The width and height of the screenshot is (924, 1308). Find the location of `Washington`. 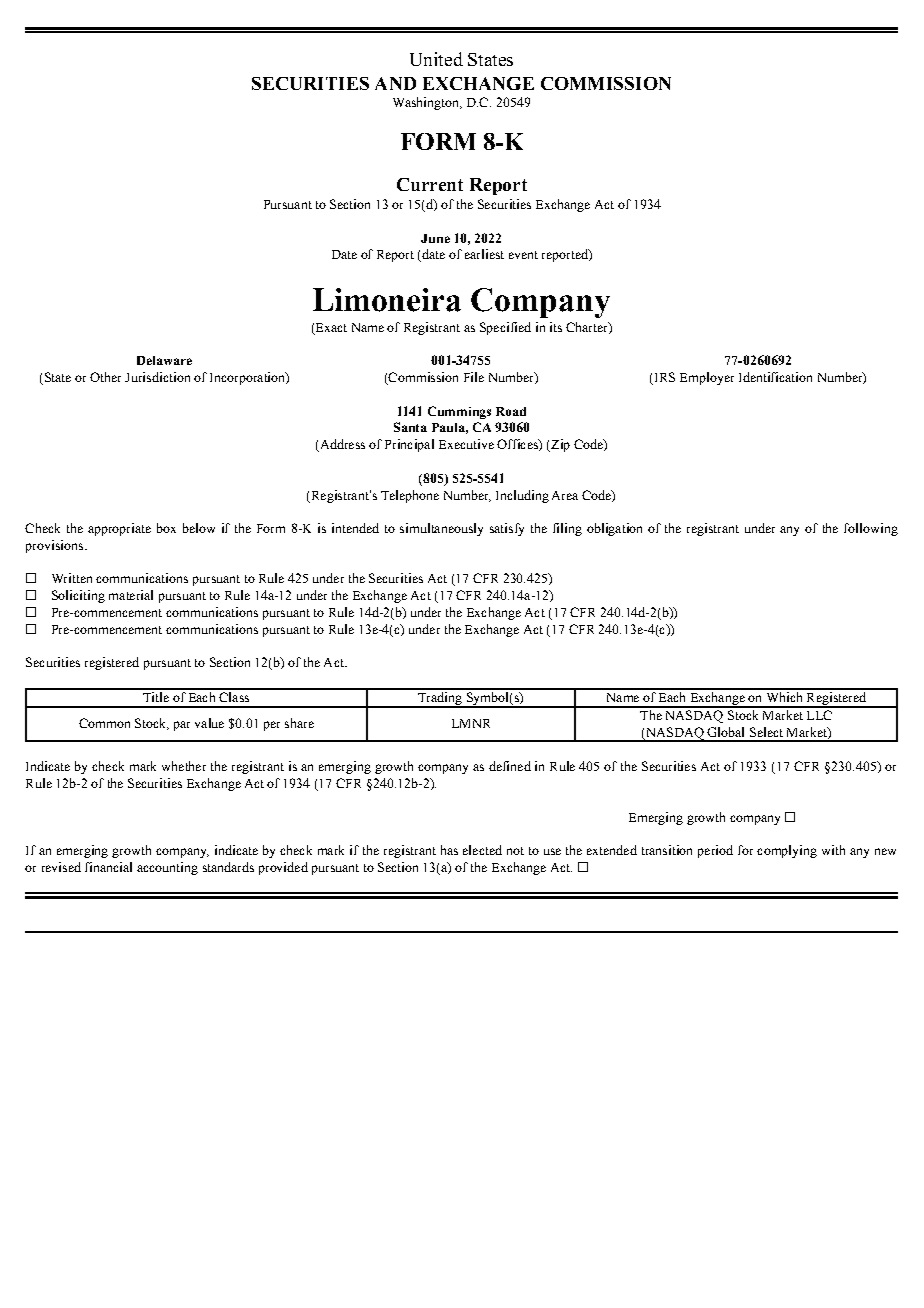

Washington is located at coordinates (427, 103).
